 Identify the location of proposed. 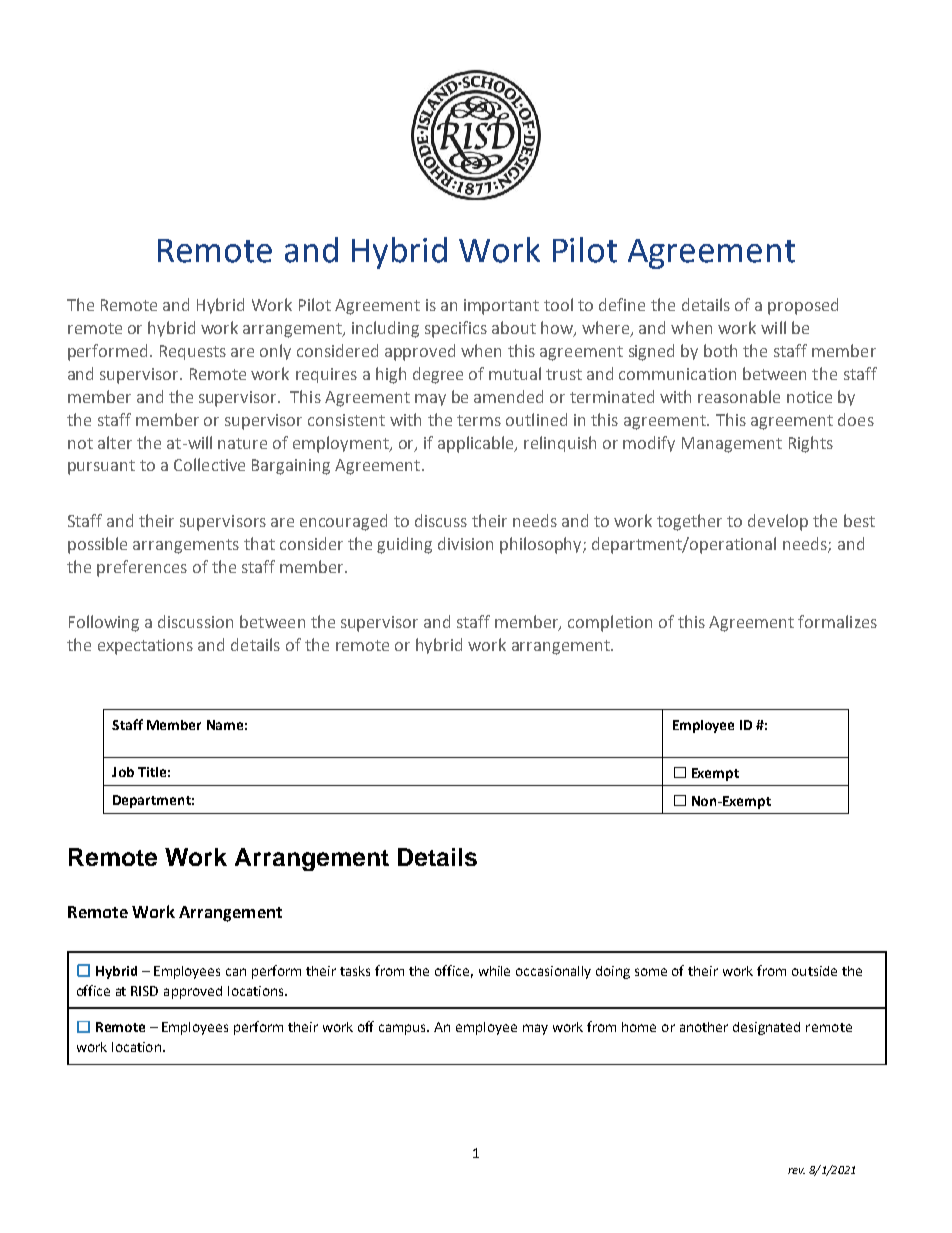
(803, 306).
